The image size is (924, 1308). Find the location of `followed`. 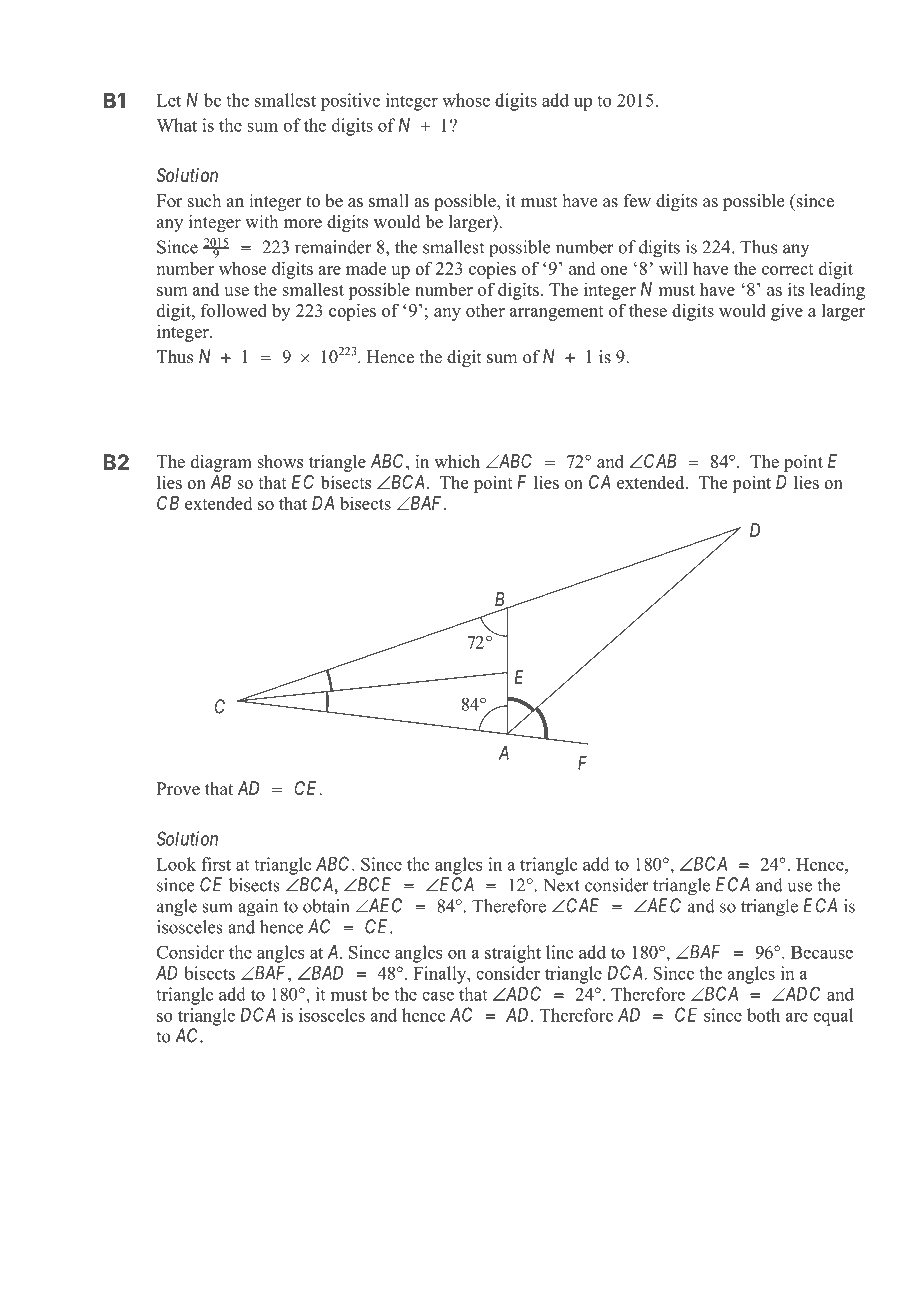

followed is located at coordinates (234, 310).
